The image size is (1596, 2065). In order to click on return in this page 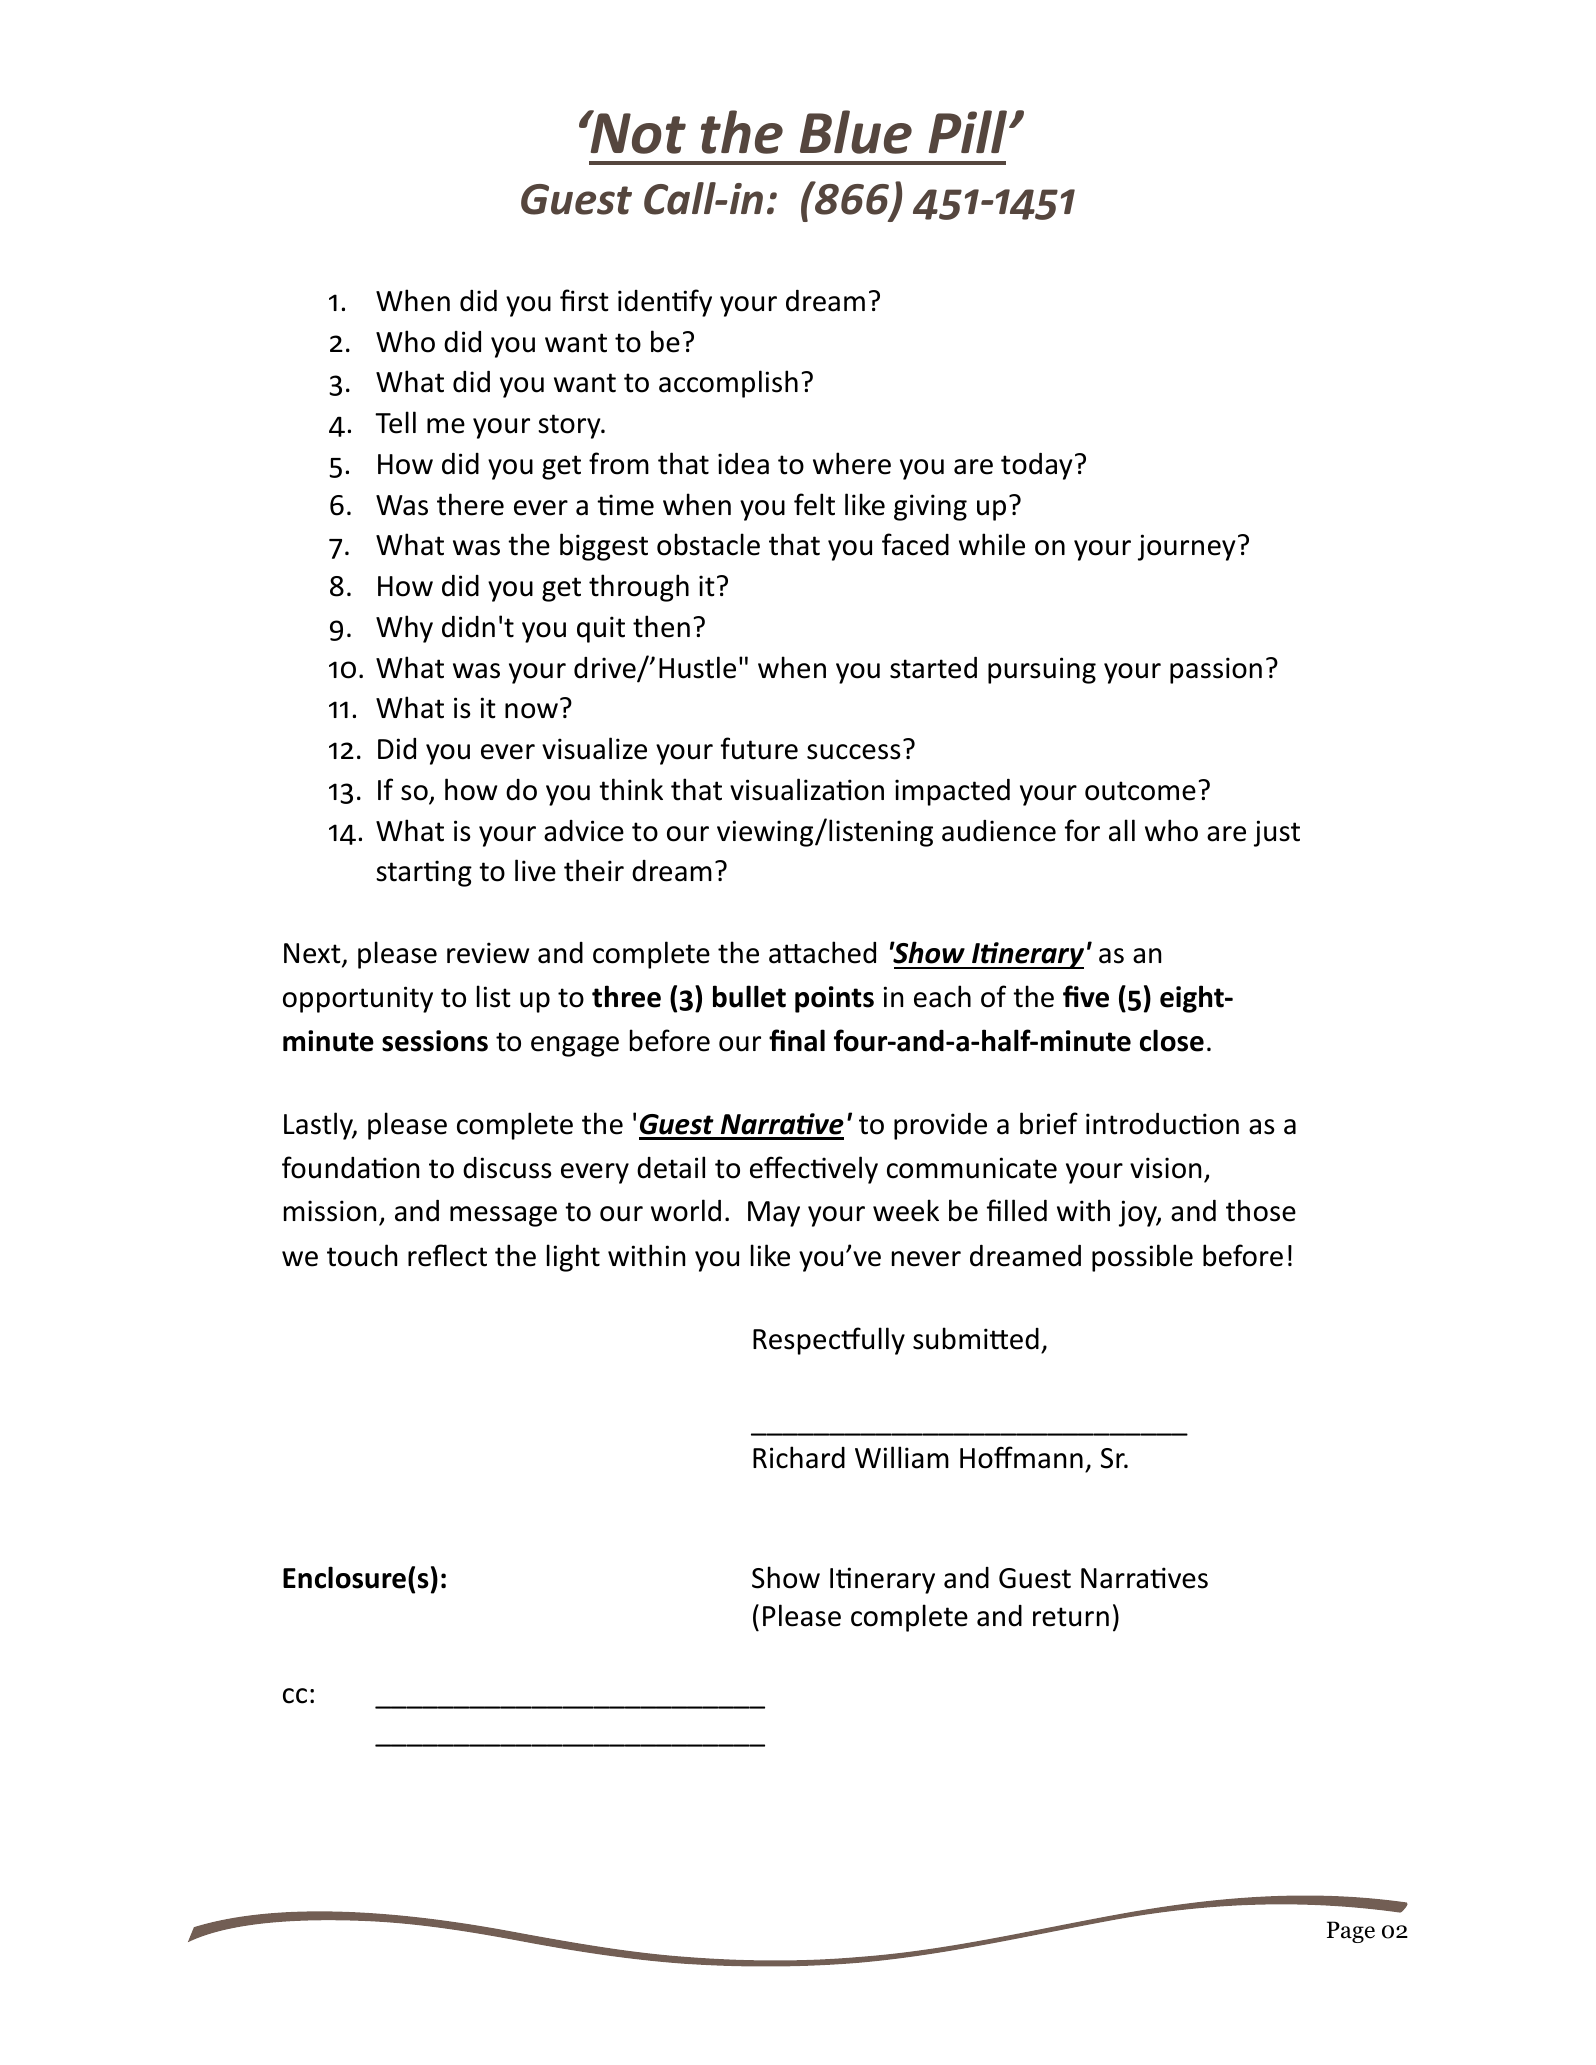, I will do `click(1071, 1617)`.
